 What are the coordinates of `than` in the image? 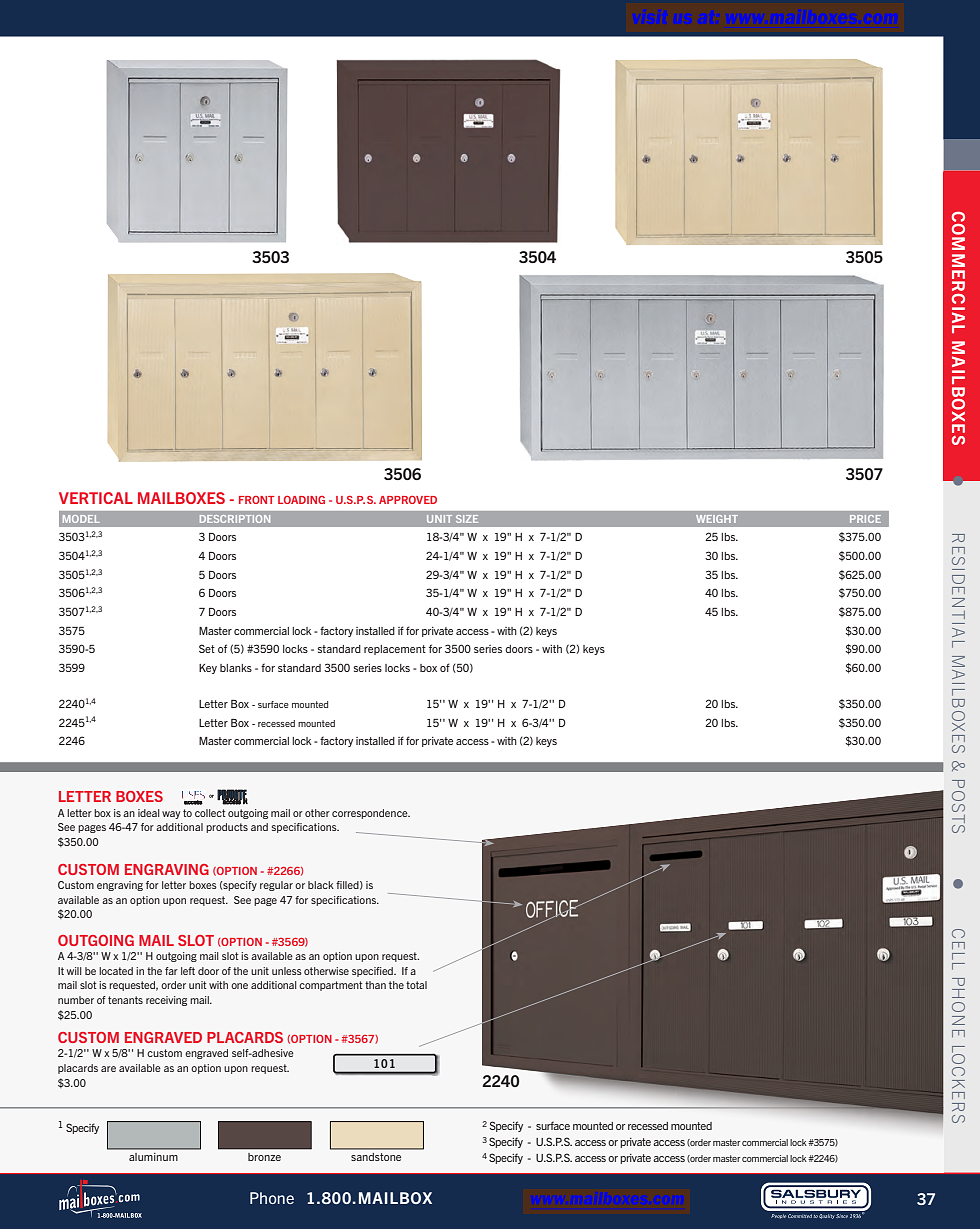 It's located at (375, 985).
